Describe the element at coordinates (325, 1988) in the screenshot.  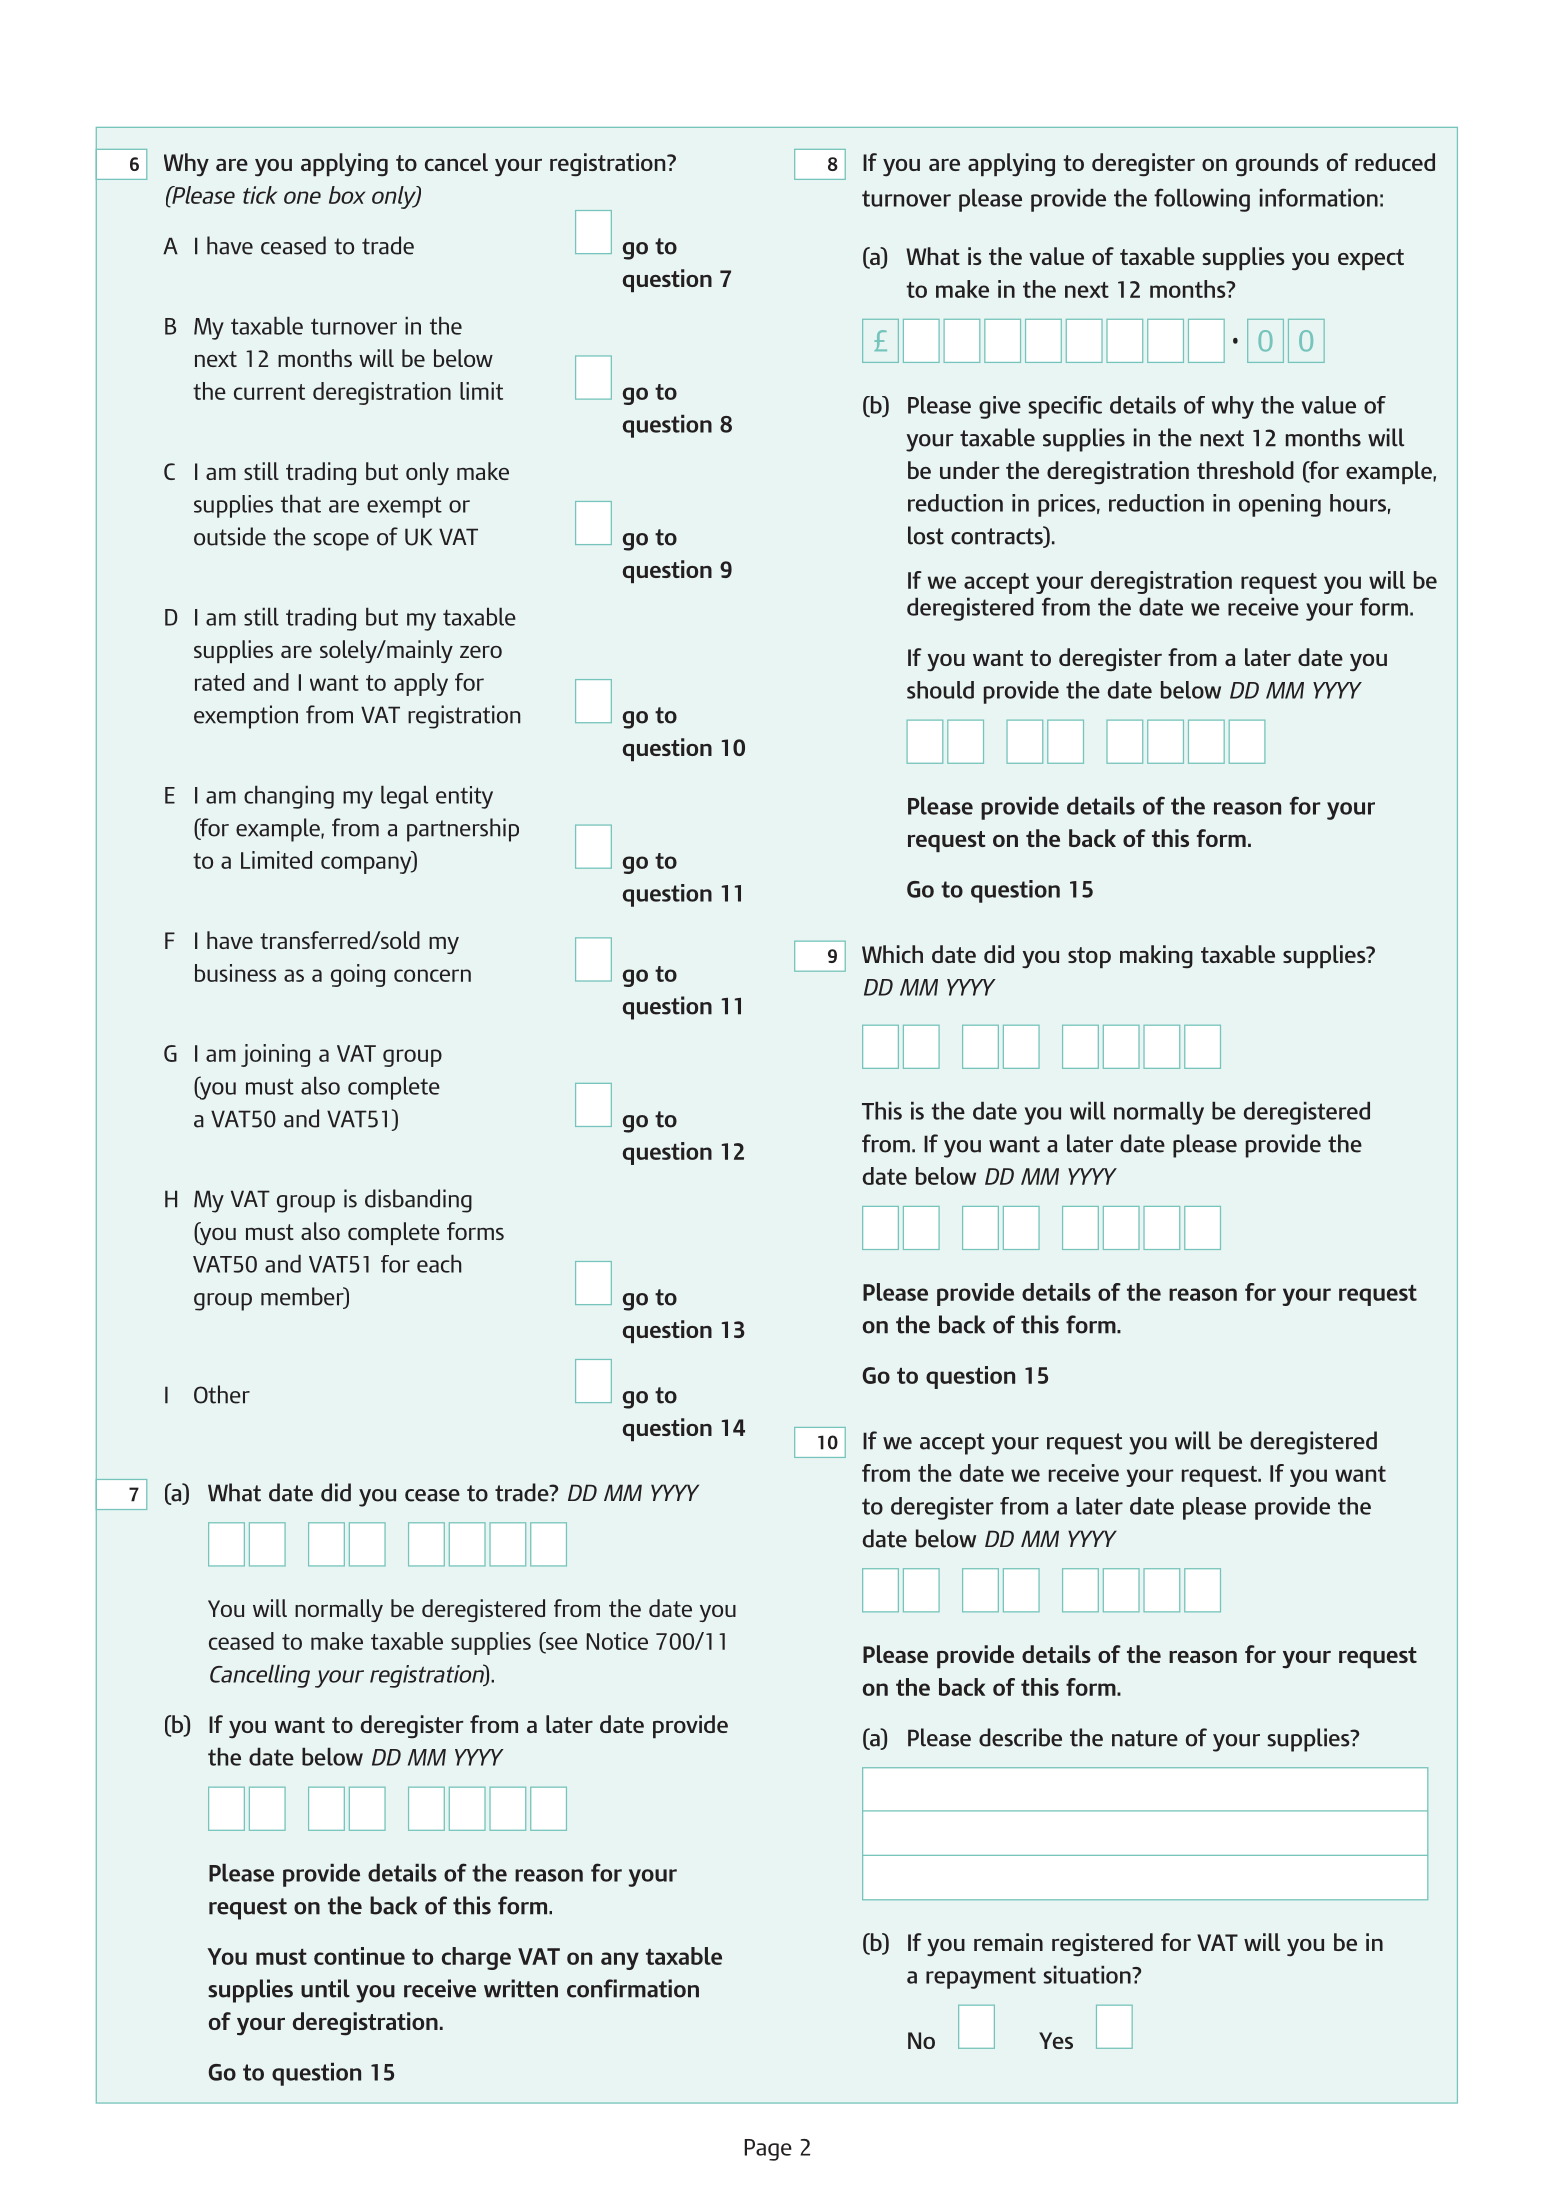
I see `until` at that location.
